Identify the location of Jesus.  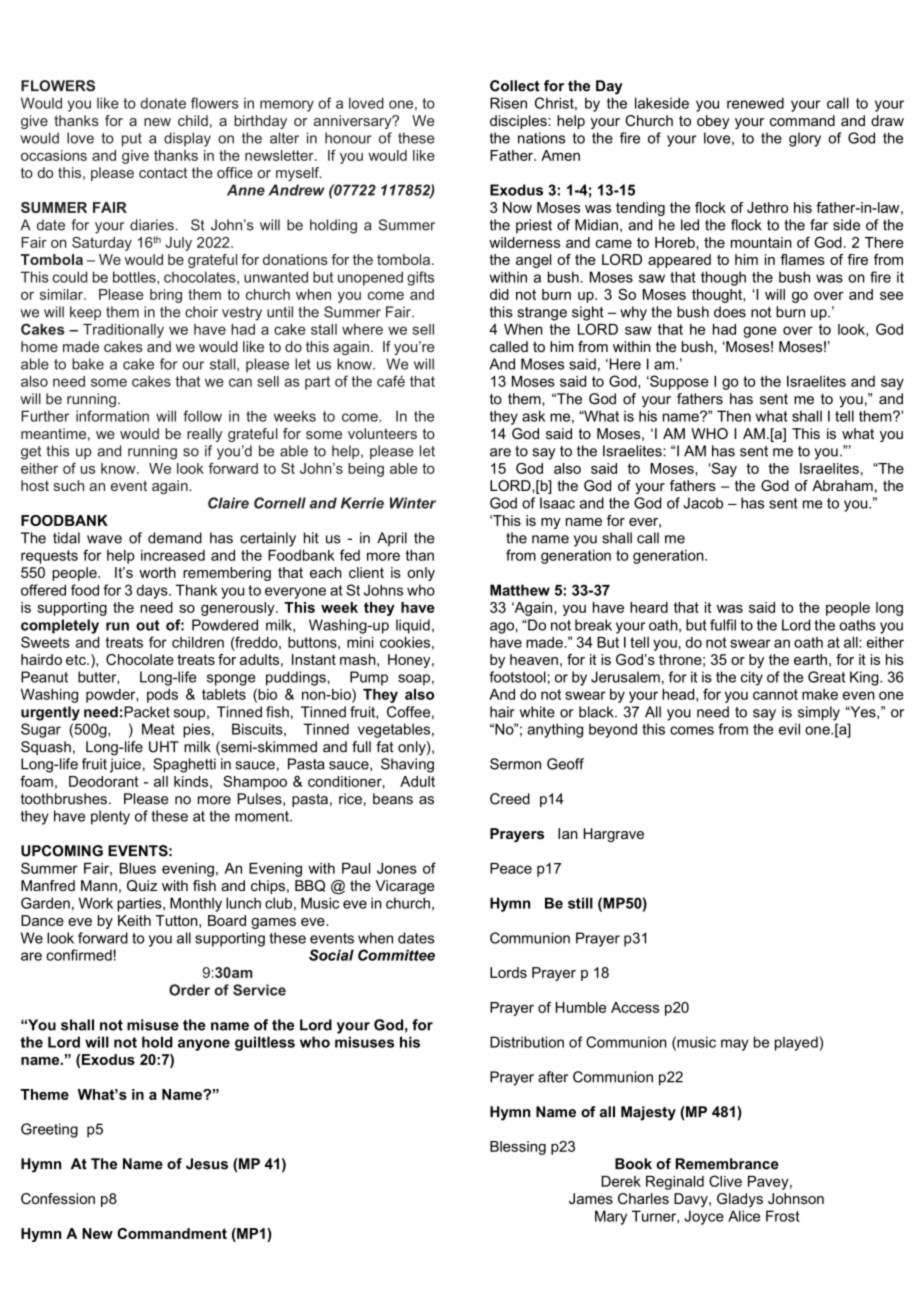
(207, 1164).
